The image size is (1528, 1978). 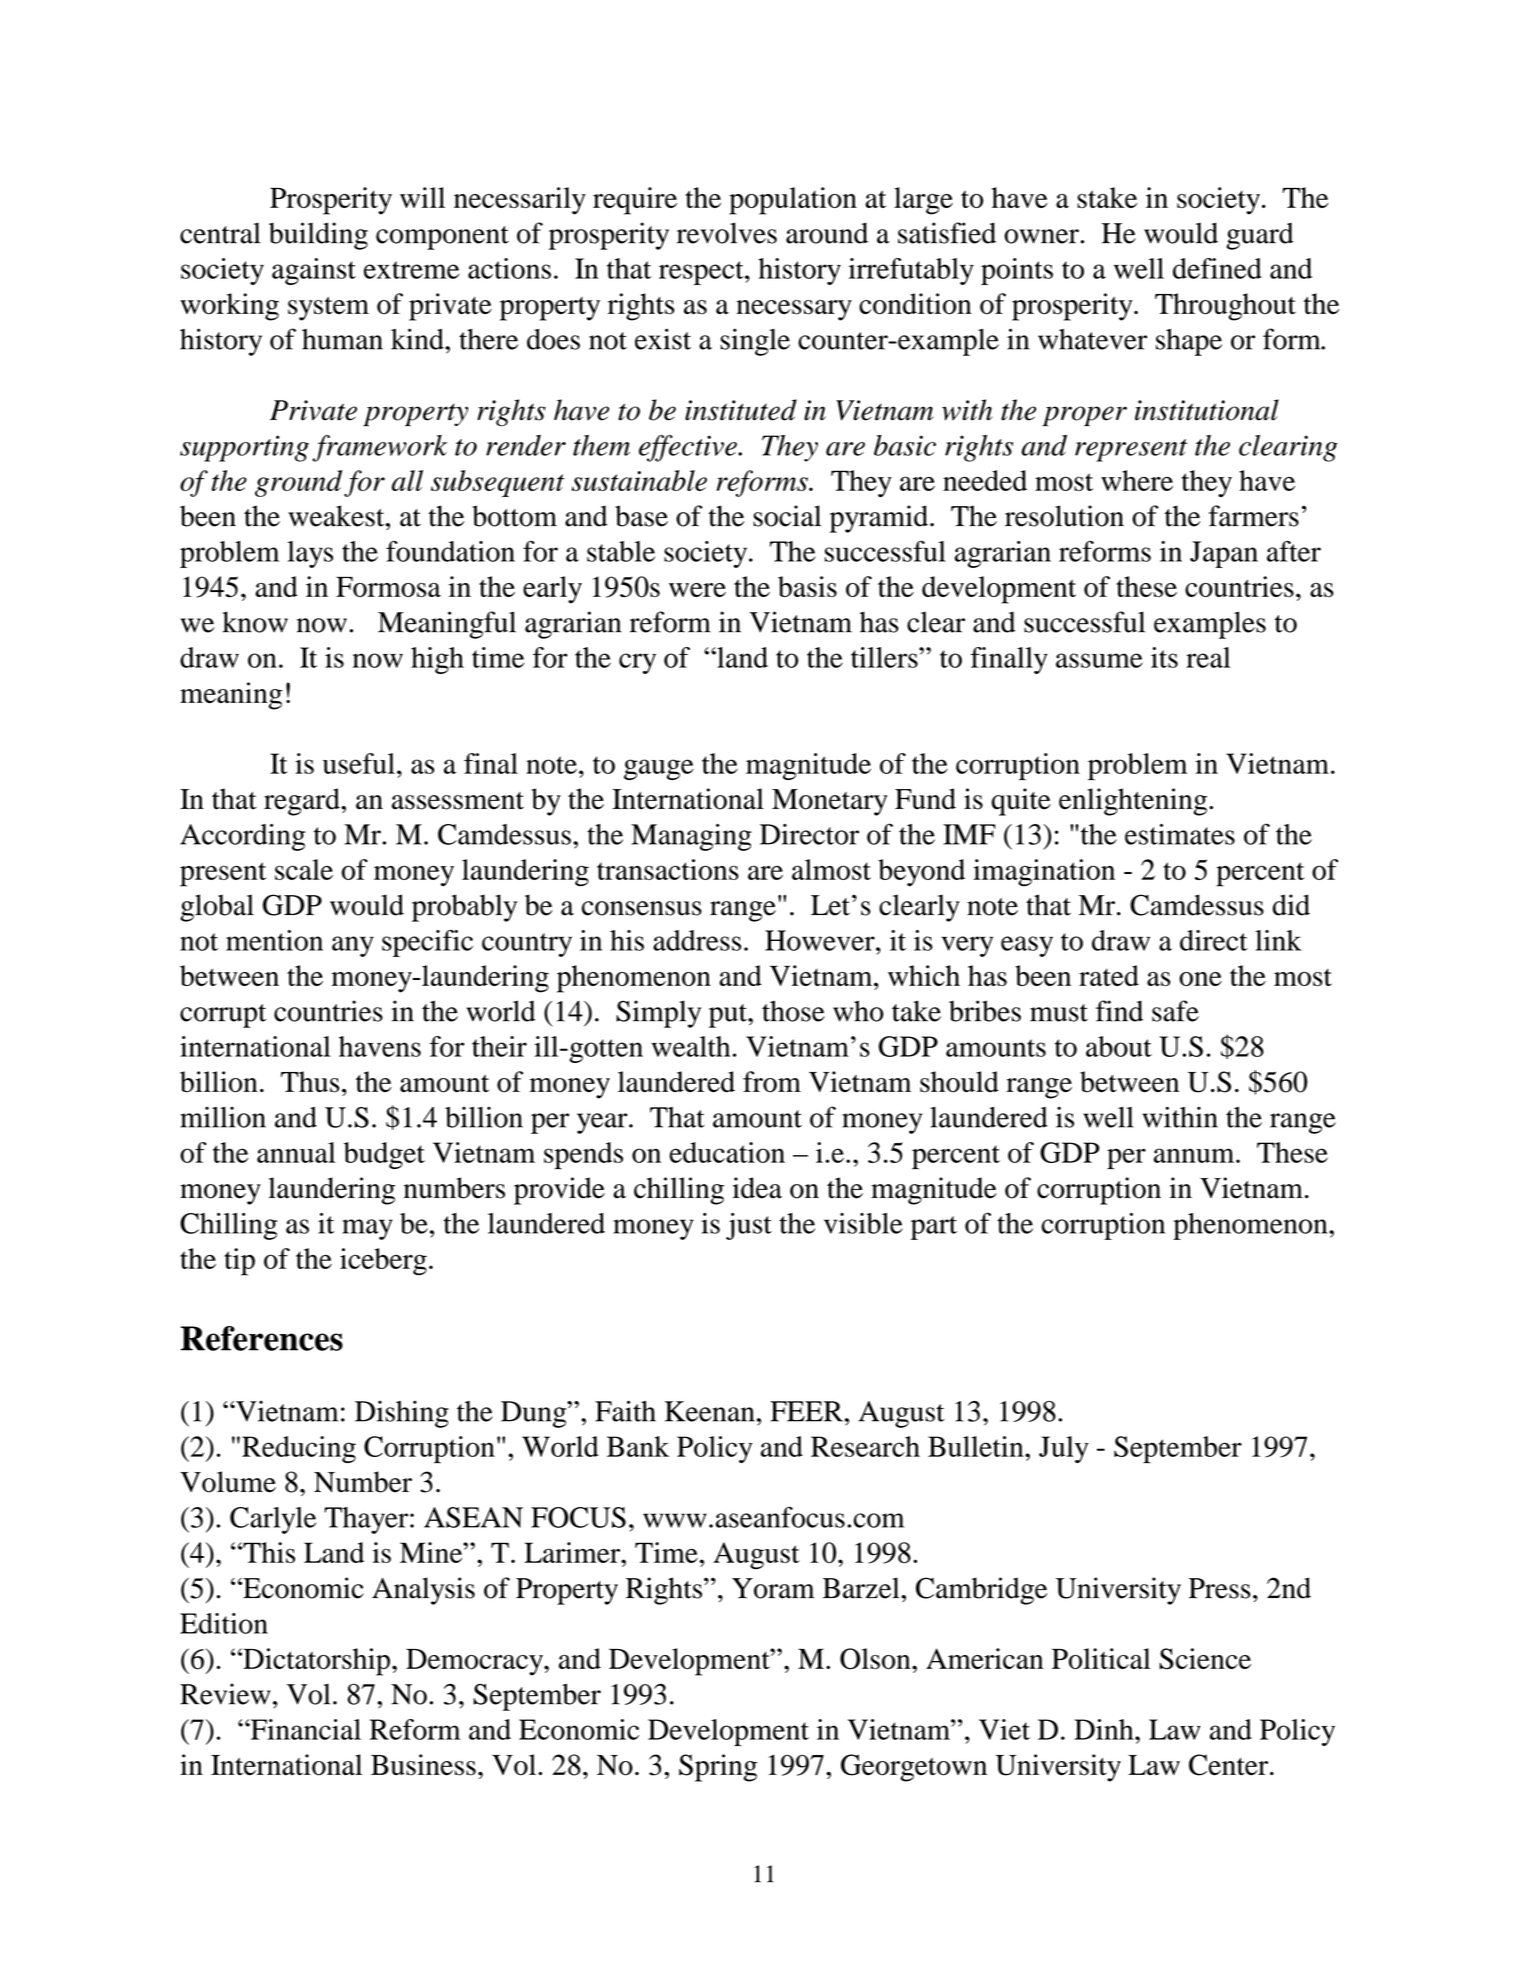 I want to click on Reducing, so click(x=299, y=1449).
